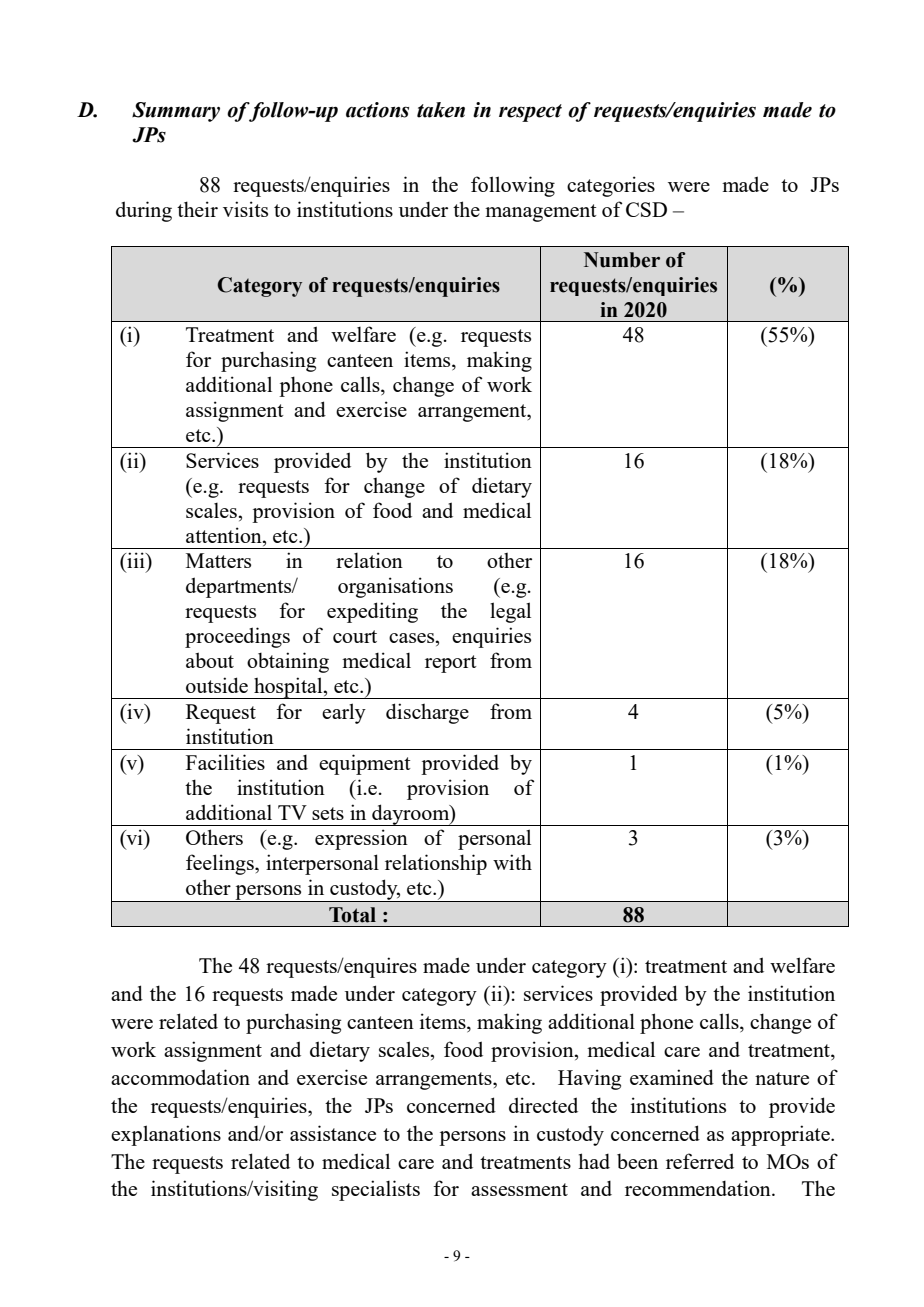 This image has height=1307, width=924. I want to click on categories, so click(611, 186).
